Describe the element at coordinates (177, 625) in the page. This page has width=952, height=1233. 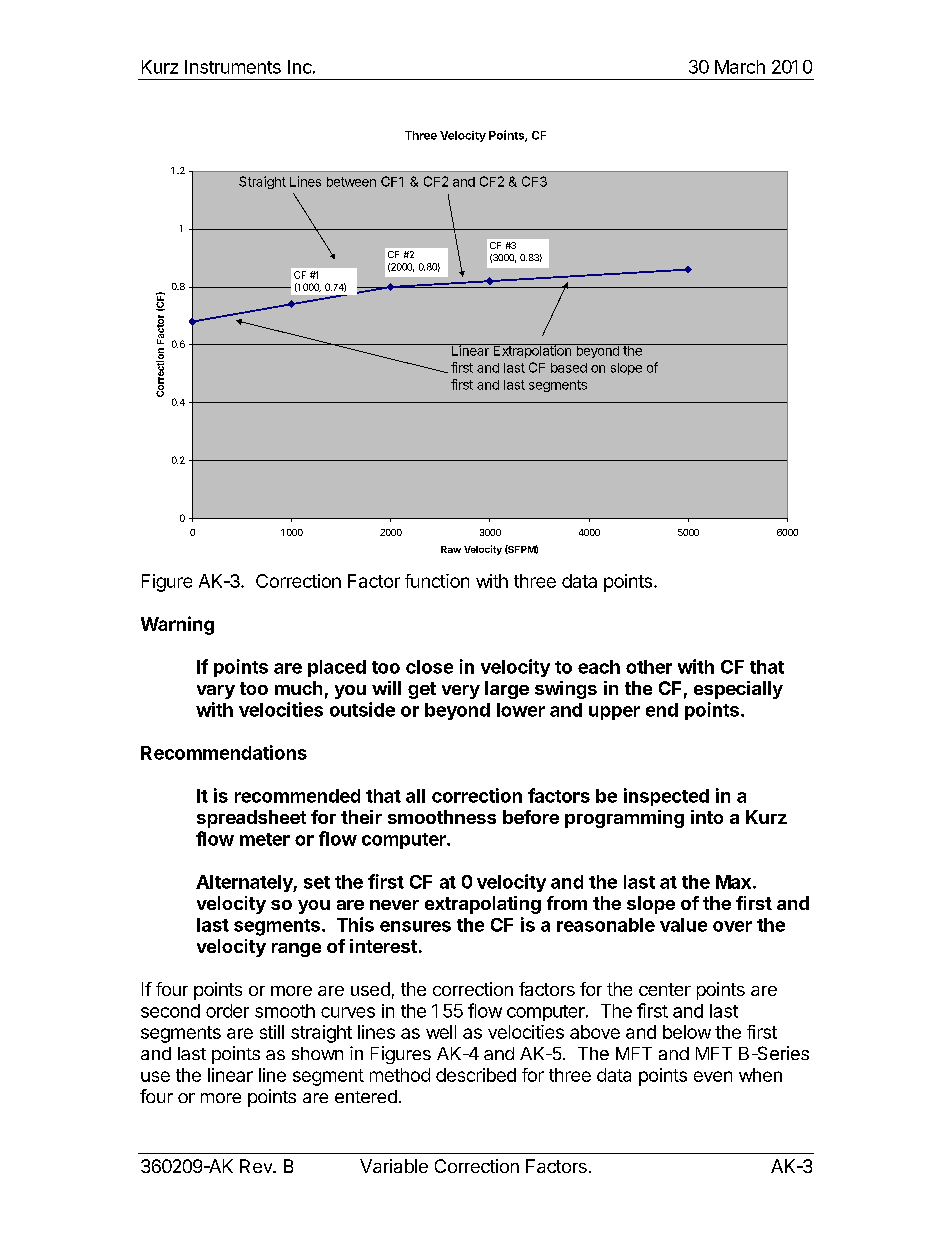
I see `Warning` at that location.
